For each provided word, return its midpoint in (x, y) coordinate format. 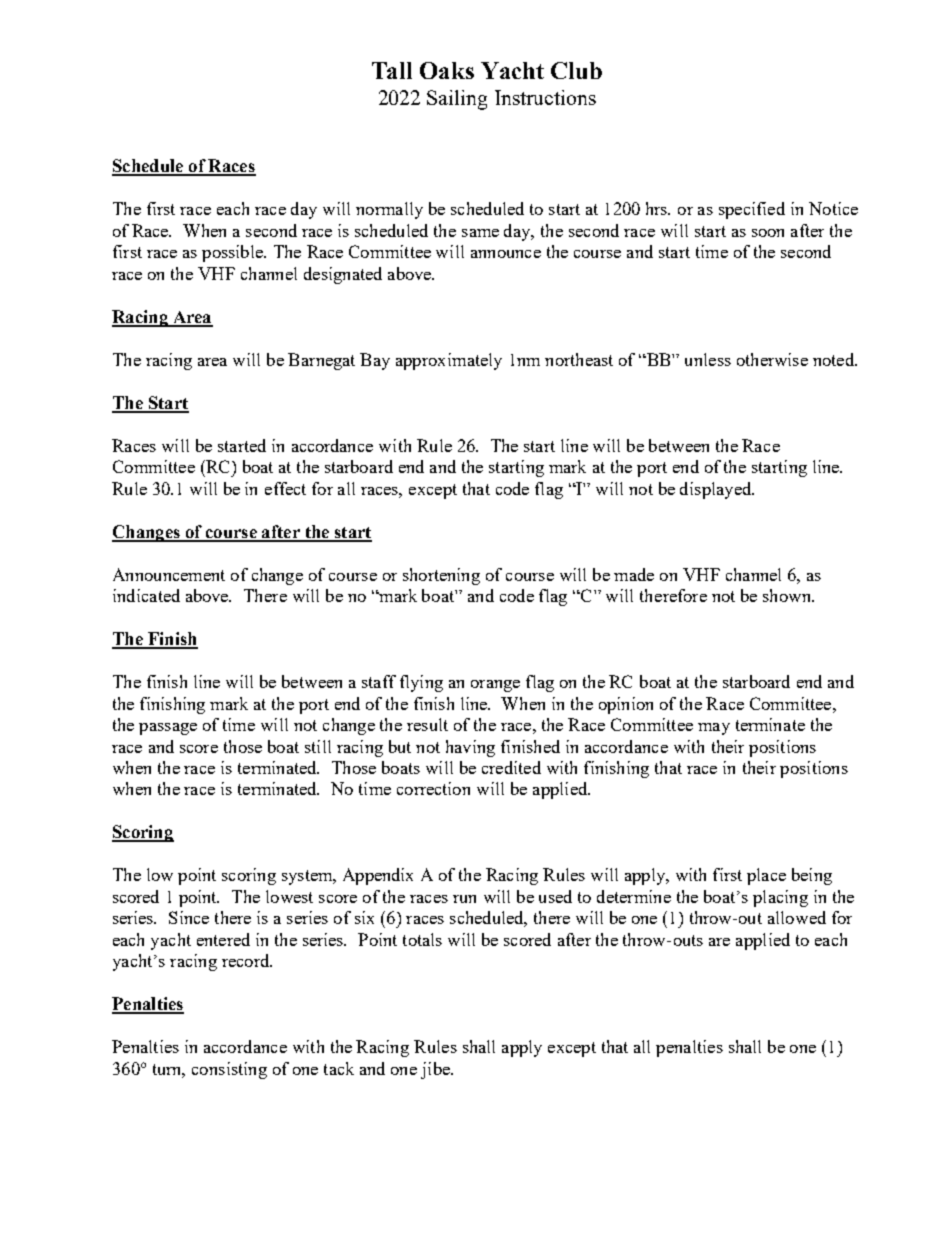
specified (752, 210)
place (766, 876)
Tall (392, 70)
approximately (449, 361)
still (318, 746)
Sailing (457, 100)
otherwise (772, 359)
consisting (229, 1070)
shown (788, 595)
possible (234, 253)
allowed (797, 917)
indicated (146, 595)
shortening (441, 576)
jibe (436, 1070)
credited (511, 767)
